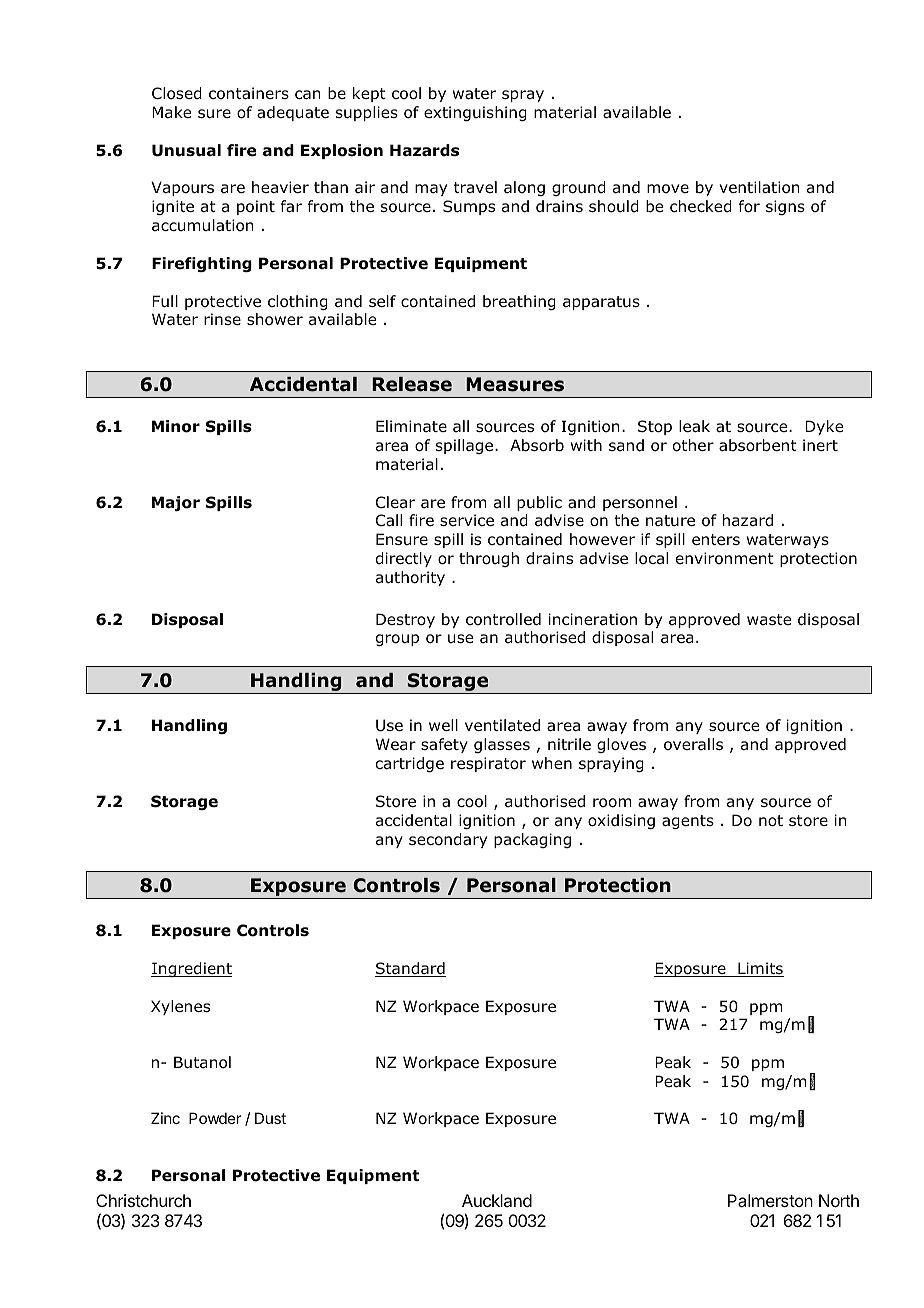 The image size is (924, 1308). Describe the element at coordinates (759, 187) in the screenshot. I see `ventilation` at that location.
